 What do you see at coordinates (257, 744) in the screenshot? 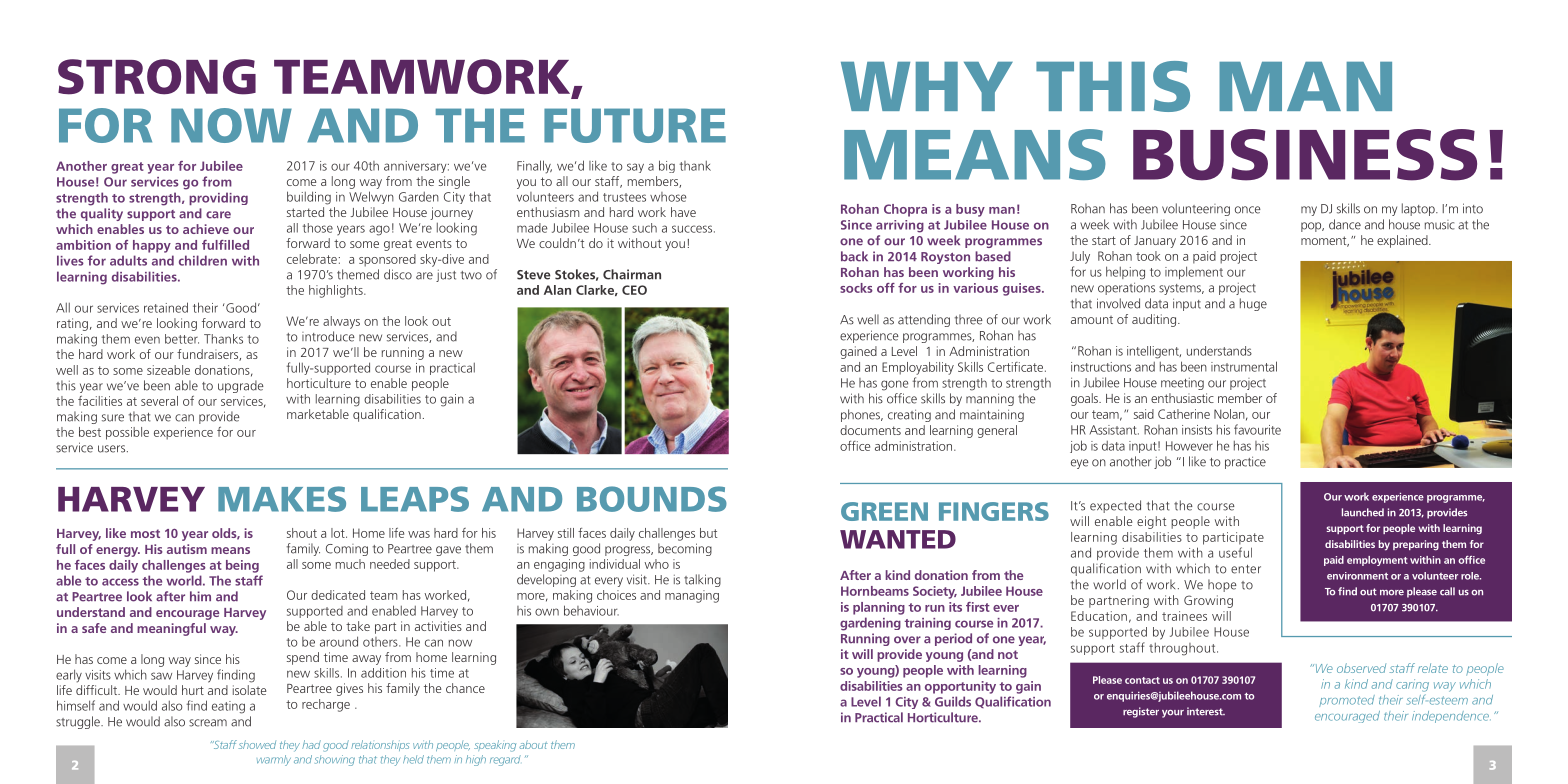
I see `showed` at bounding box center [257, 744].
